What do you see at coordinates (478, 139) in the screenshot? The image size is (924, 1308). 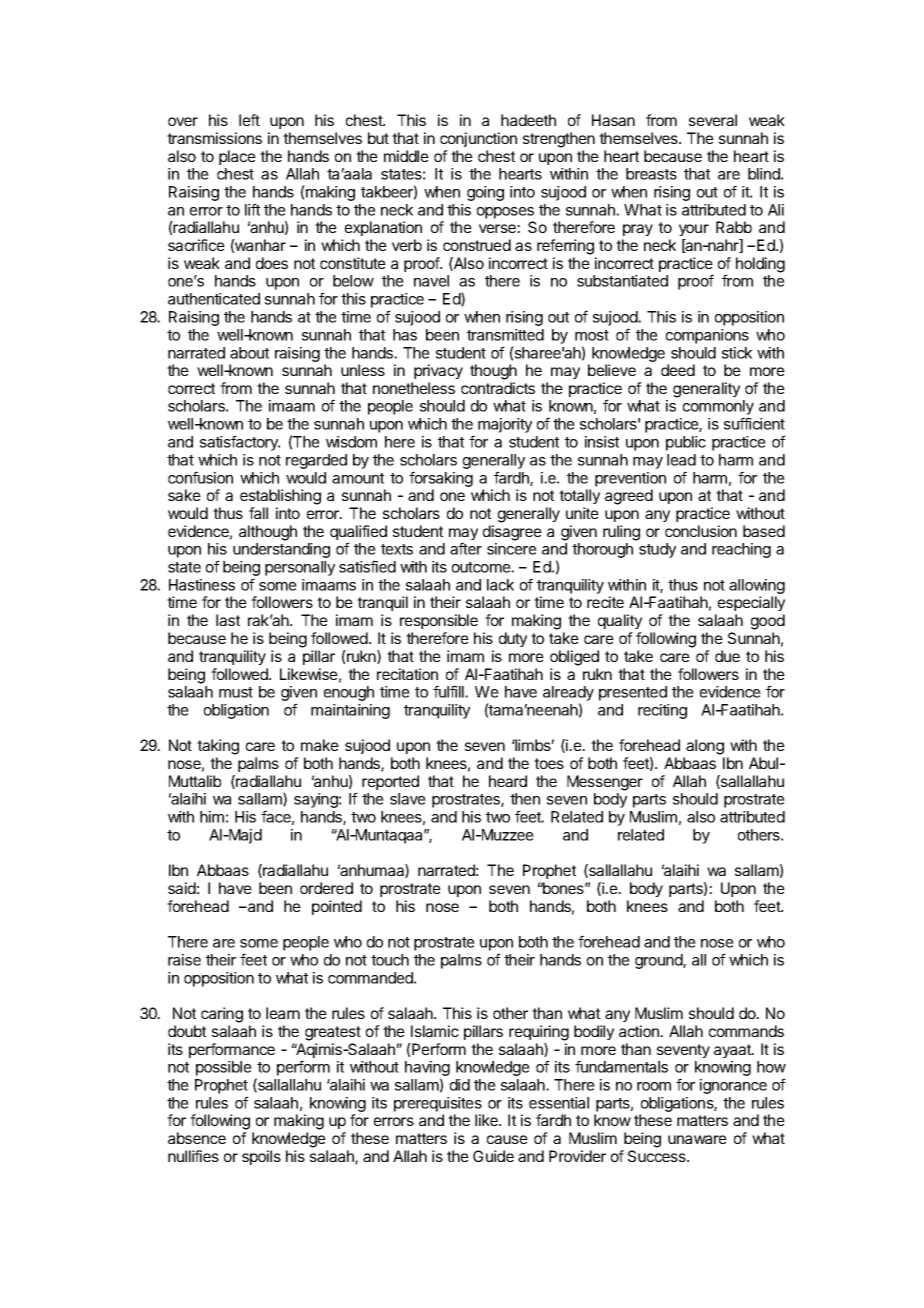 I see `conjunction` at bounding box center [478, 139].
